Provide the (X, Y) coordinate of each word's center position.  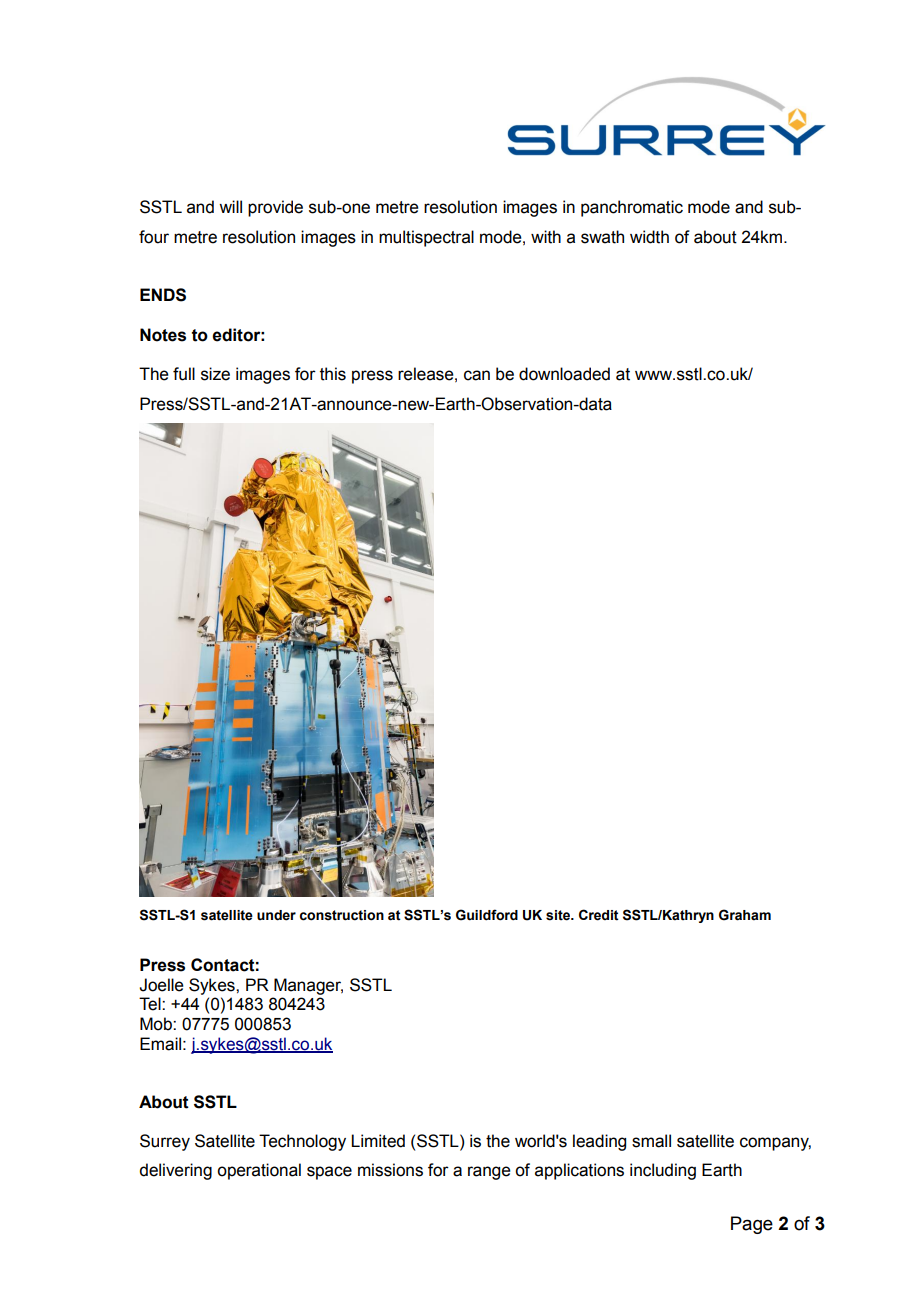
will (230, 206)
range (489, 1173)
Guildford (487, 915)
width (649, 237)
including (663, 1171)
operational (259, 1171)
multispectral (426, 238)
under (276, 915)
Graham (745, 915)
